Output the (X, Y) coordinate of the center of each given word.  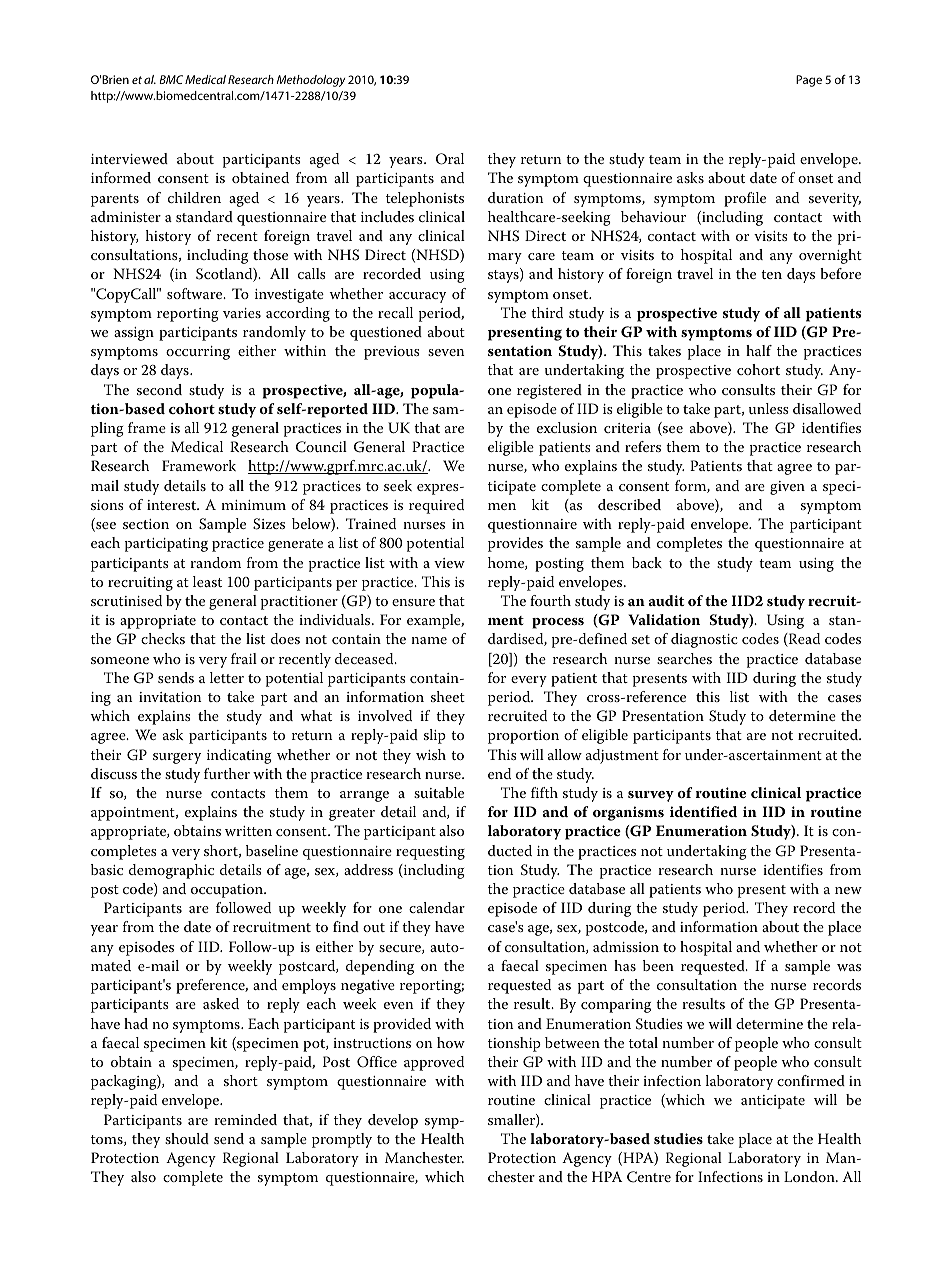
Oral (450, 159)
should (187, 1138)
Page (809, 81)
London (810, 1176)
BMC (171, 79)
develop (393, 1121)
